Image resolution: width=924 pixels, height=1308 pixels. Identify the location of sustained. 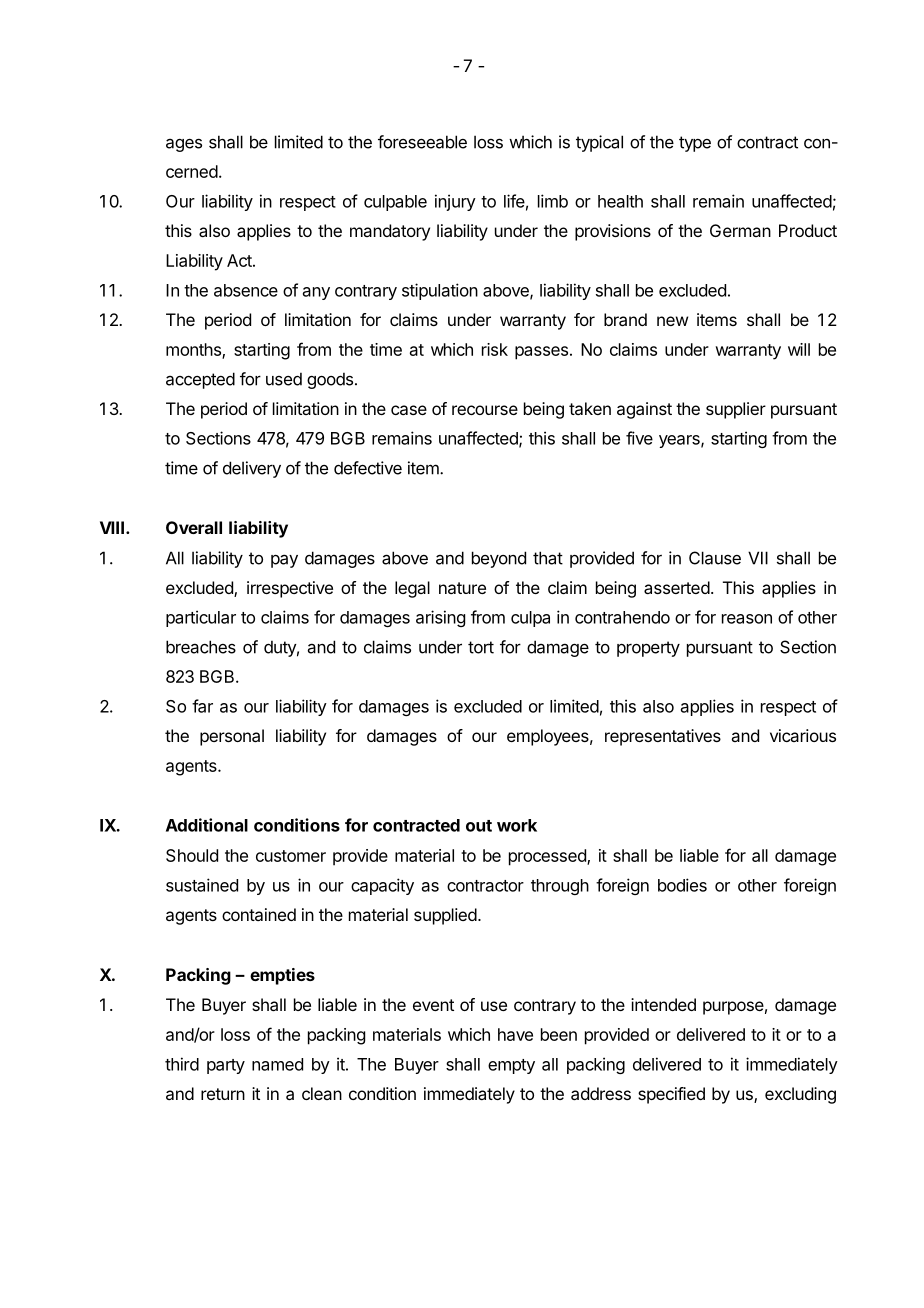
(202, 885).
